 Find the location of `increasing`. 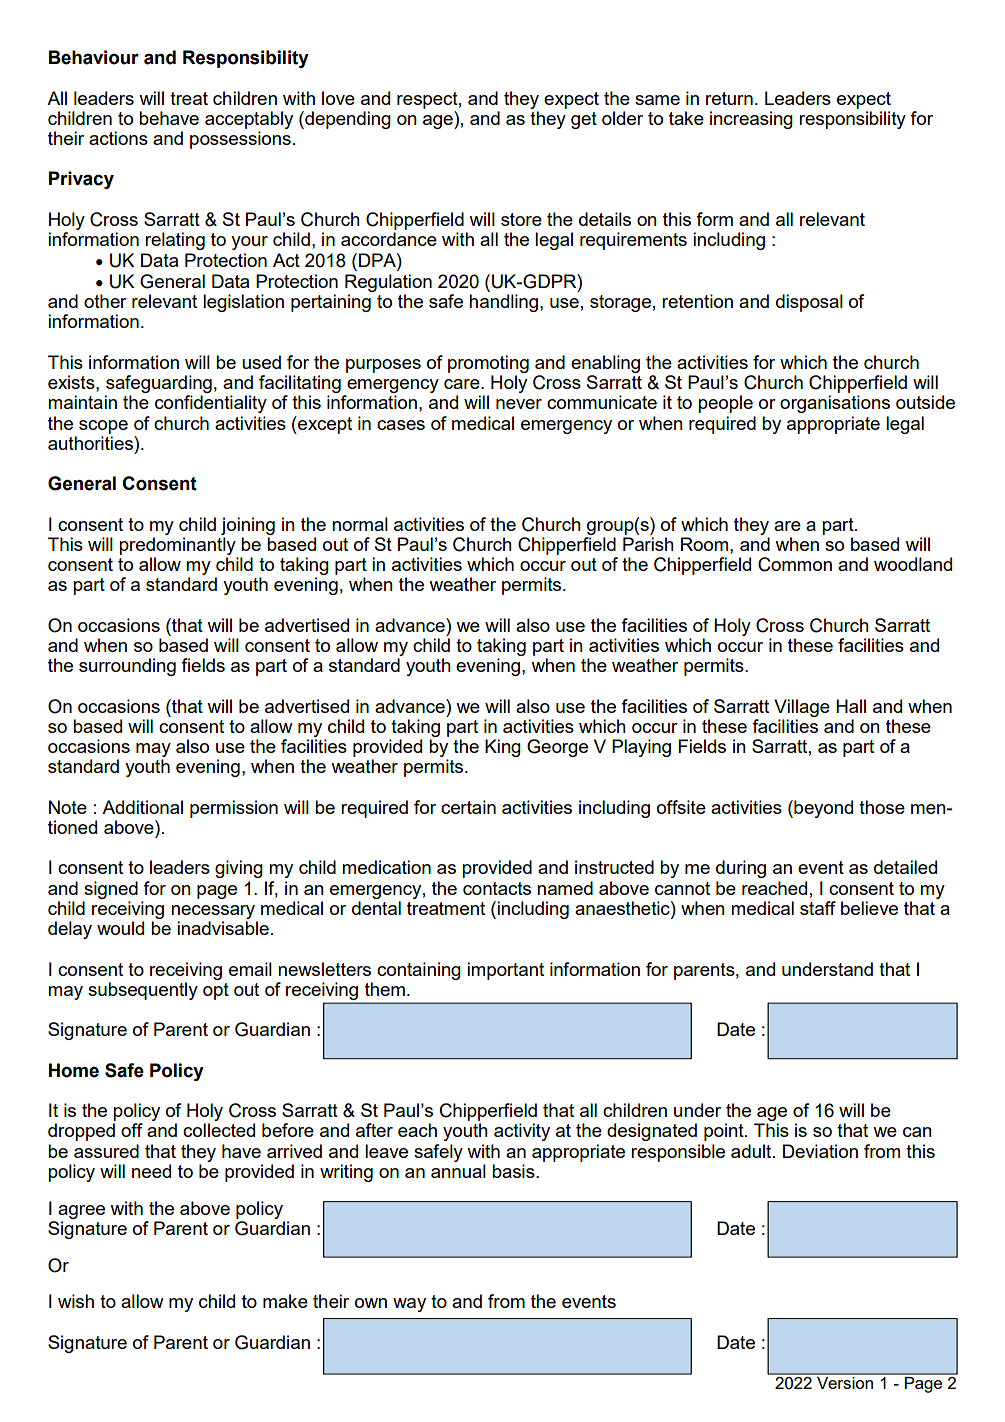

increasing is located at coordinates (751, 120).
